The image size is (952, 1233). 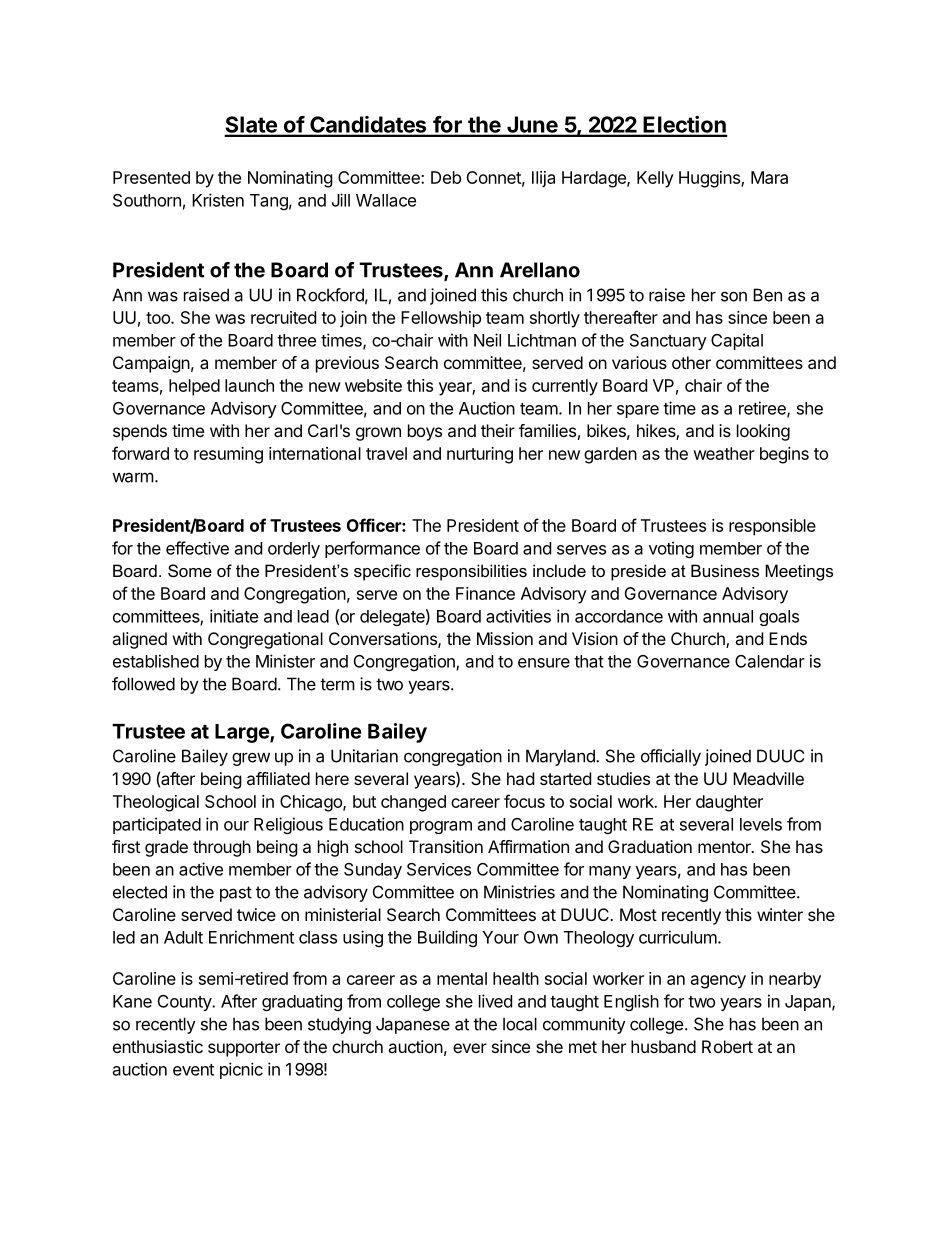 I want to click on Deb, so click(x=446, y=177).
